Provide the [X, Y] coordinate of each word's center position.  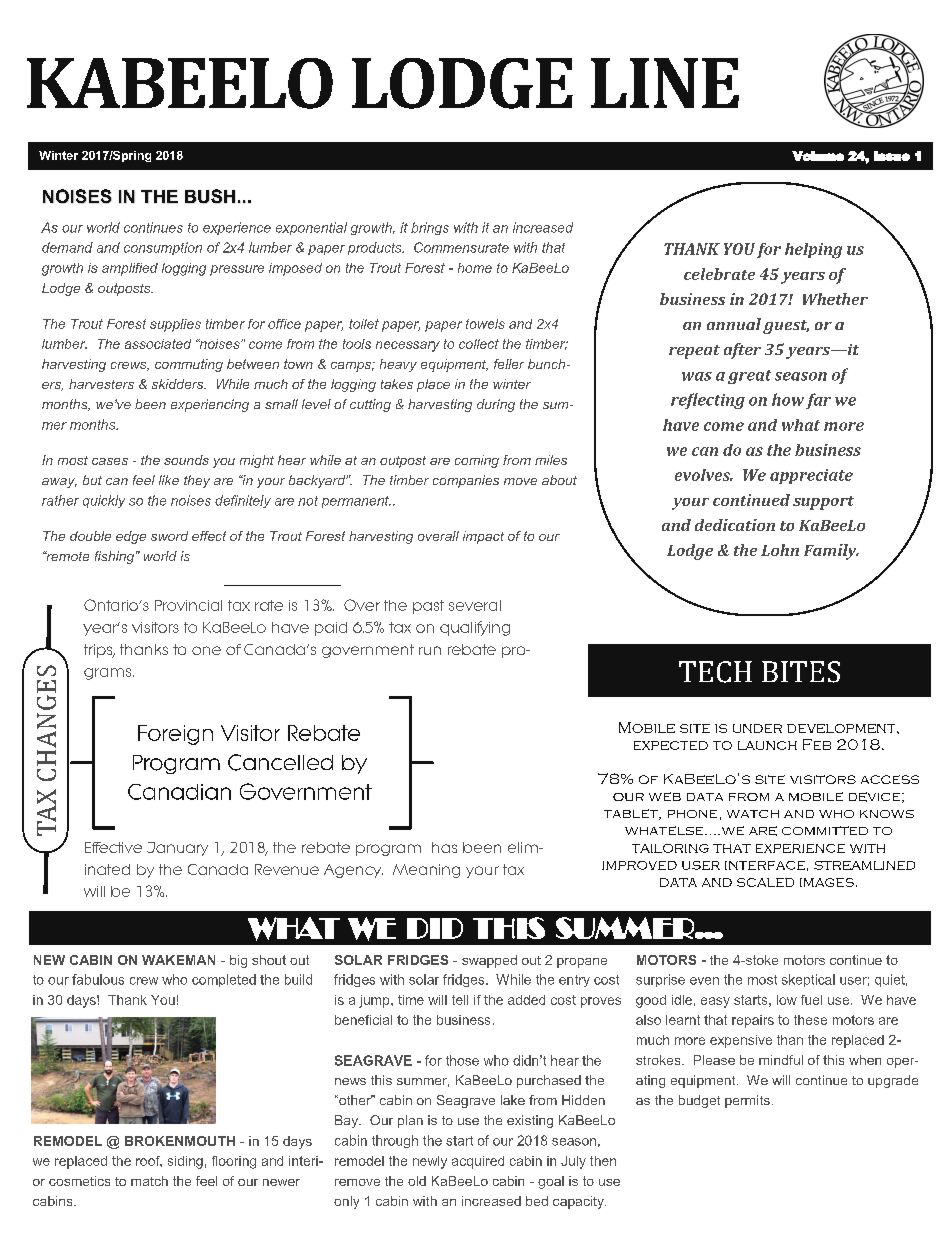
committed [825, 830]
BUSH [210, 196]
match [149, 1181]
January [177, 849]
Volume [818, 156]
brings [430, 228]
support [823, 503]
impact [483, 537]
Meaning [426, 871]
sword [169, 536]
